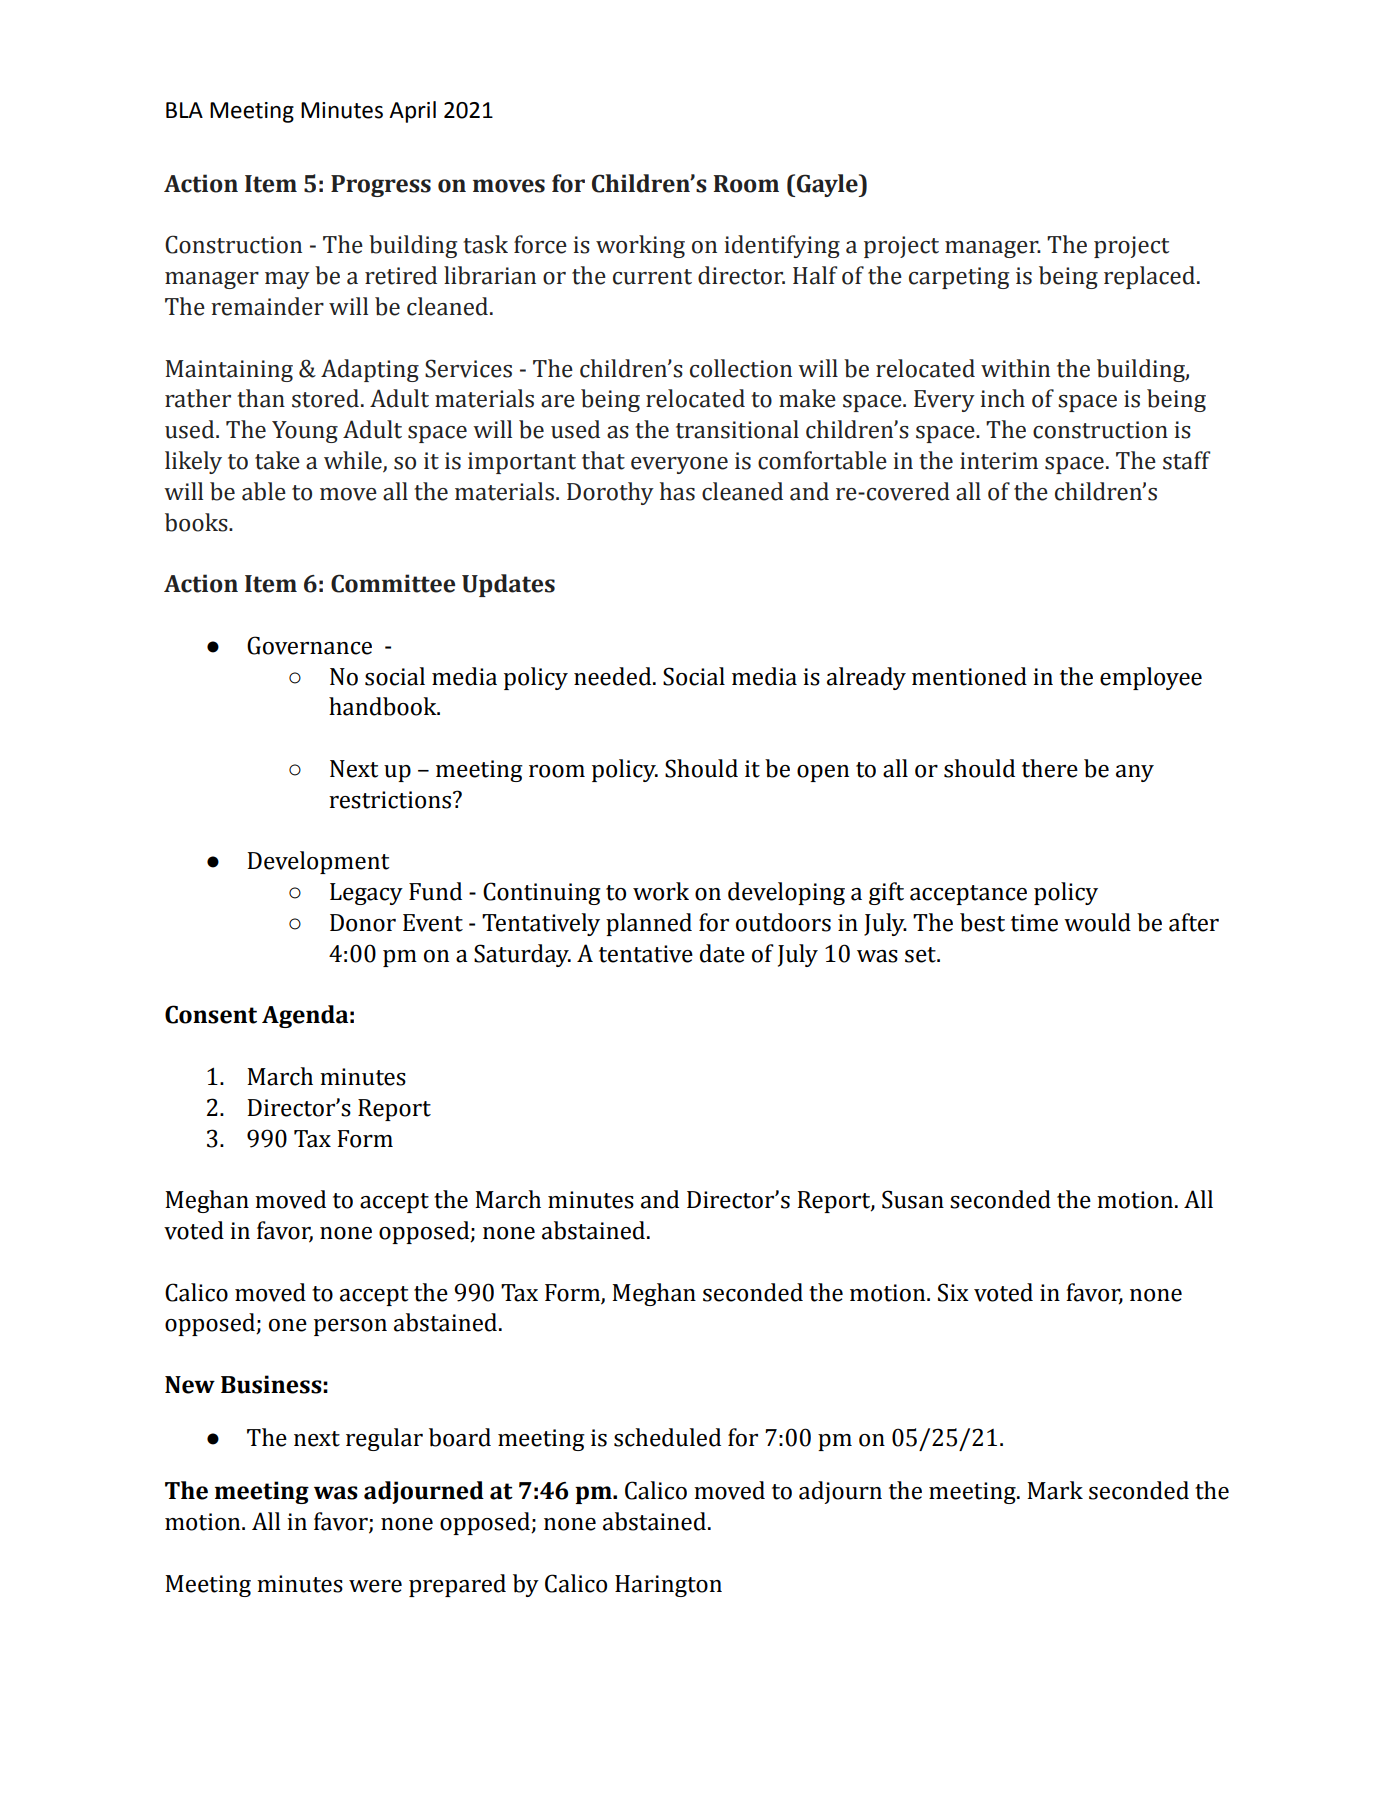 The image size is (1397, 1807). Describe the element at coordinates (614, 676) in the screenshot. I see `needed` at that location.
